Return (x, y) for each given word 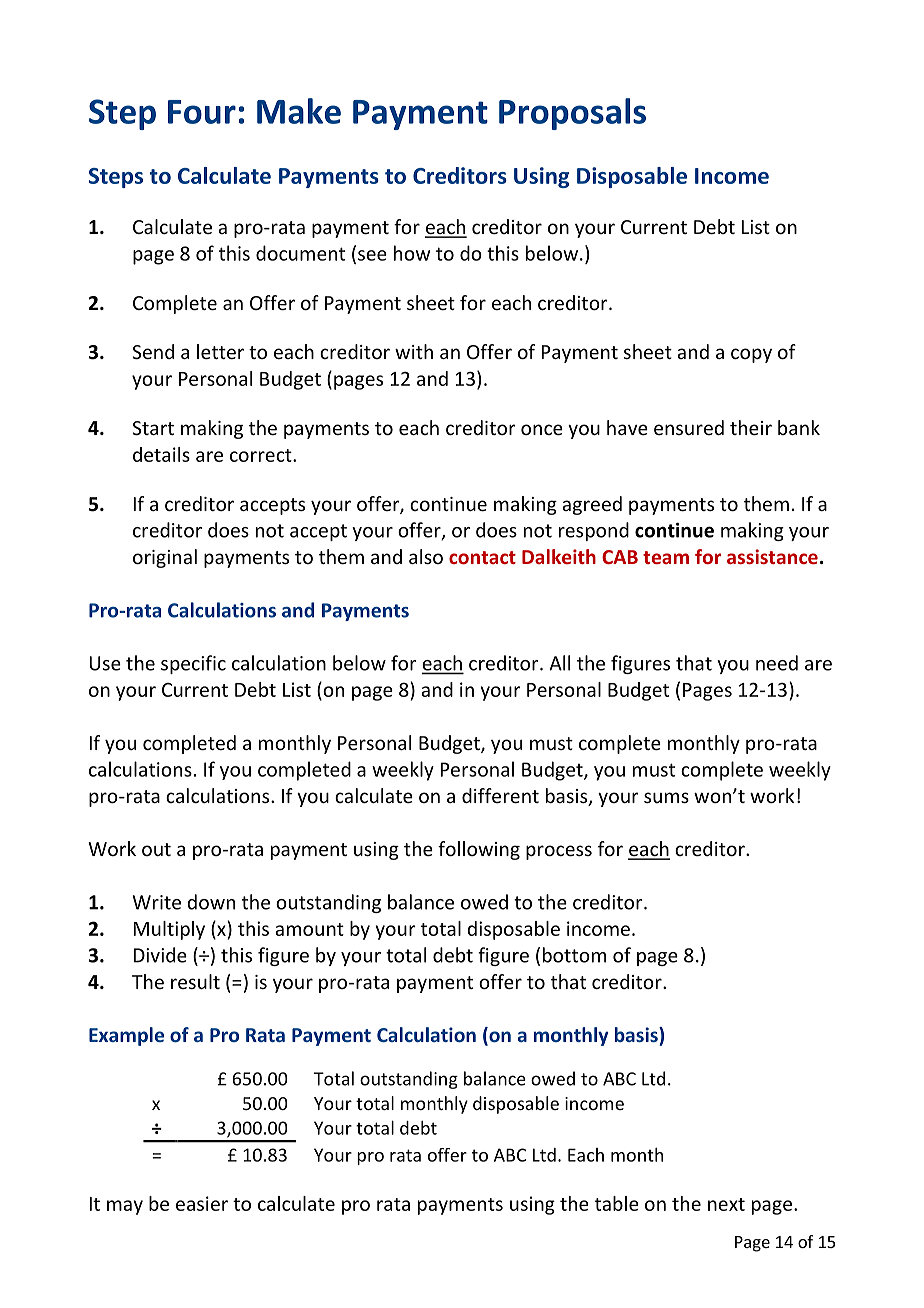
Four (202, 112)
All (559, 663)
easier (202, 1203)
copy (751, 355)
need (777, 663)
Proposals (572, 114)
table (617, 1203)
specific (193, 664)
